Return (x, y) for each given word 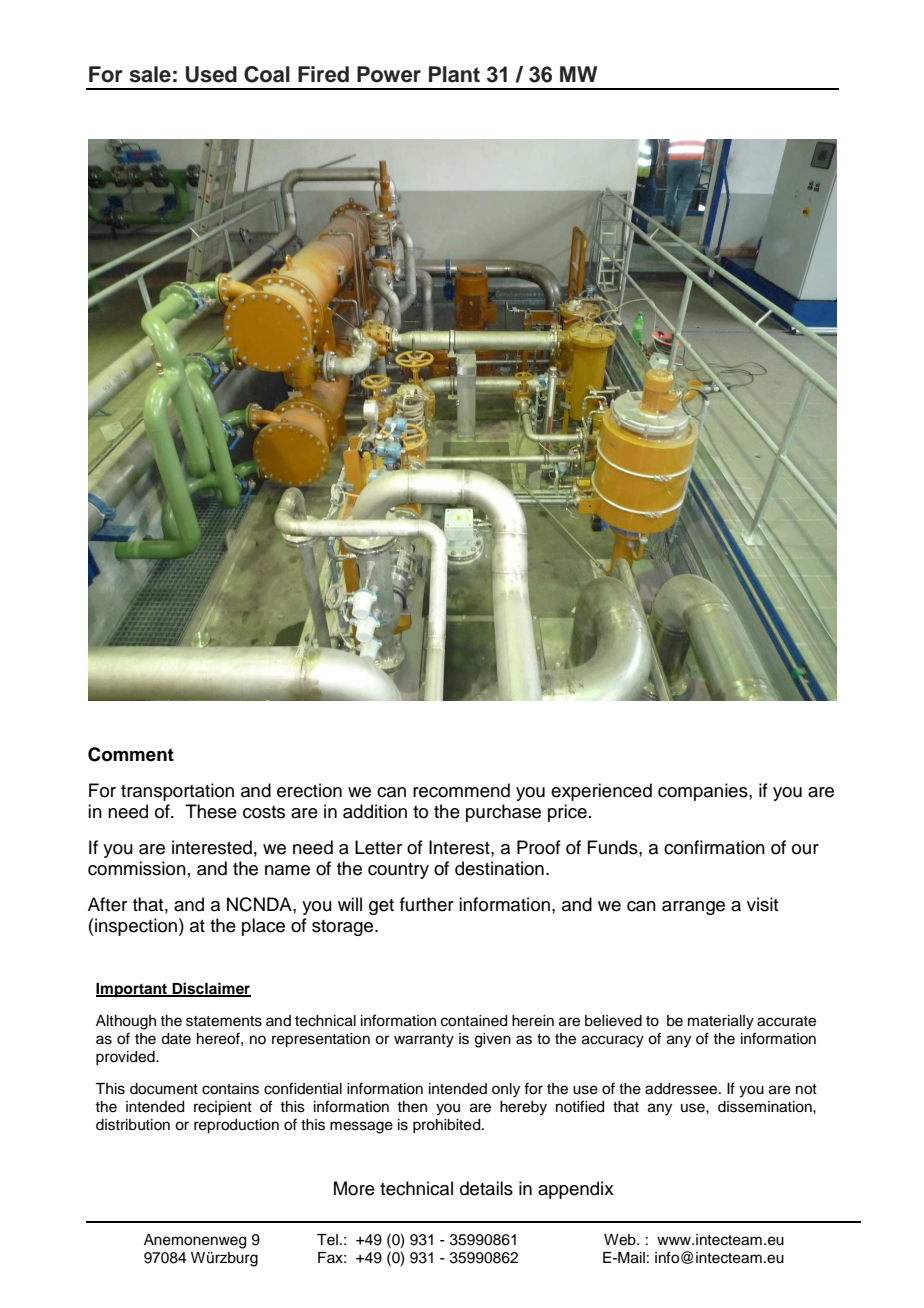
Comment (131, 754)
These (211, 811)
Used (211, 74)
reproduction (236, 1126)
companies (704, 792)
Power (389, 74)
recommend (461, 790)
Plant (454, 74)
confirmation (714, 847)
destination (499, 868)
